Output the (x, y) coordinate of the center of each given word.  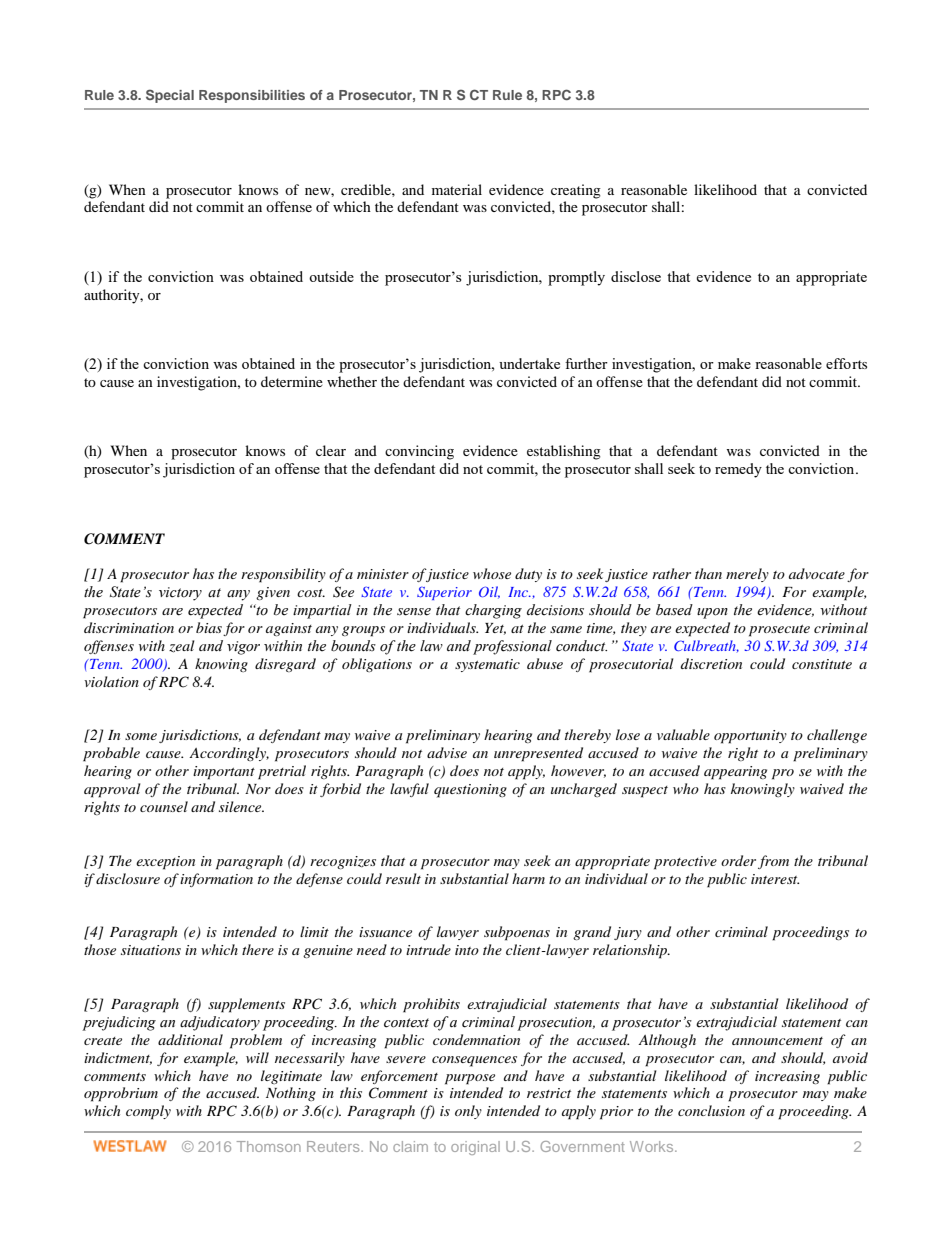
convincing (419, 452)
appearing (735, 773)
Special (170, 96)
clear (331, 450)
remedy (738, 470)
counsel (164, 806)
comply (148, 1112)
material (457, 189)
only (468, 1112)
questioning (470, 791)
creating (576, 191)
